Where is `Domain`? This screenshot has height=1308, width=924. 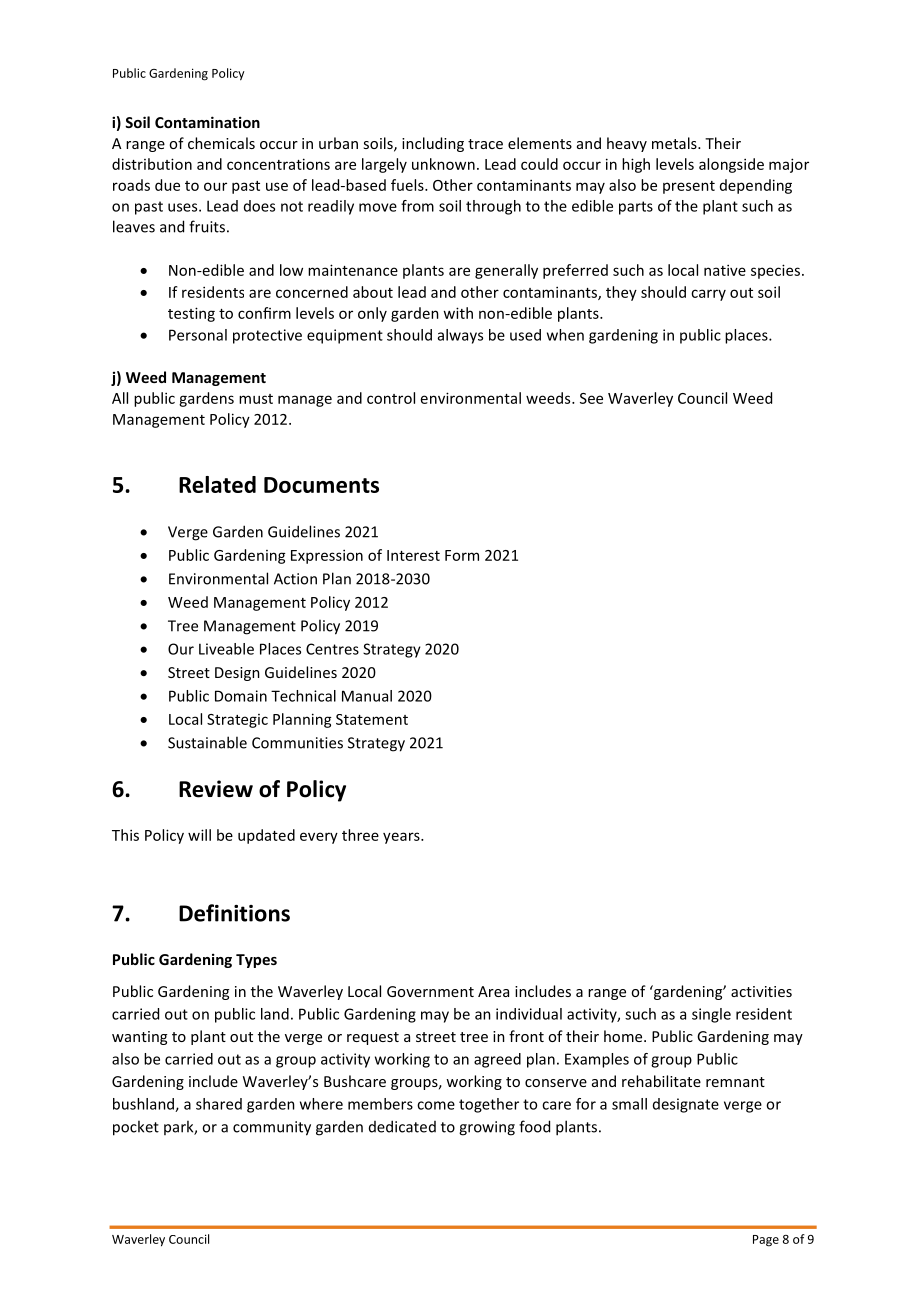 Domain is located at coordinates (241, 696).
